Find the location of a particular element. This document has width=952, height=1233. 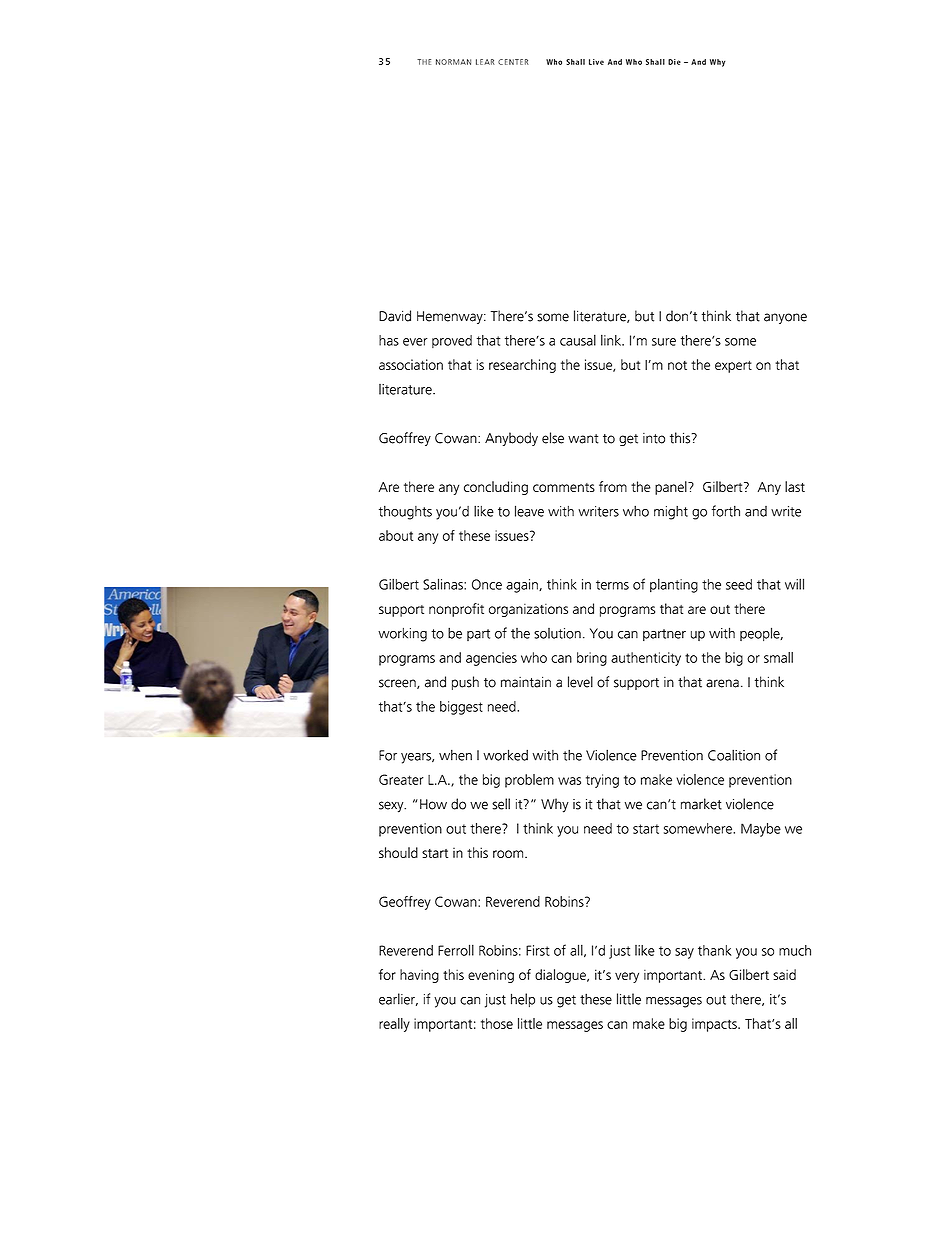

causal is located at coordinates (578, 340).
